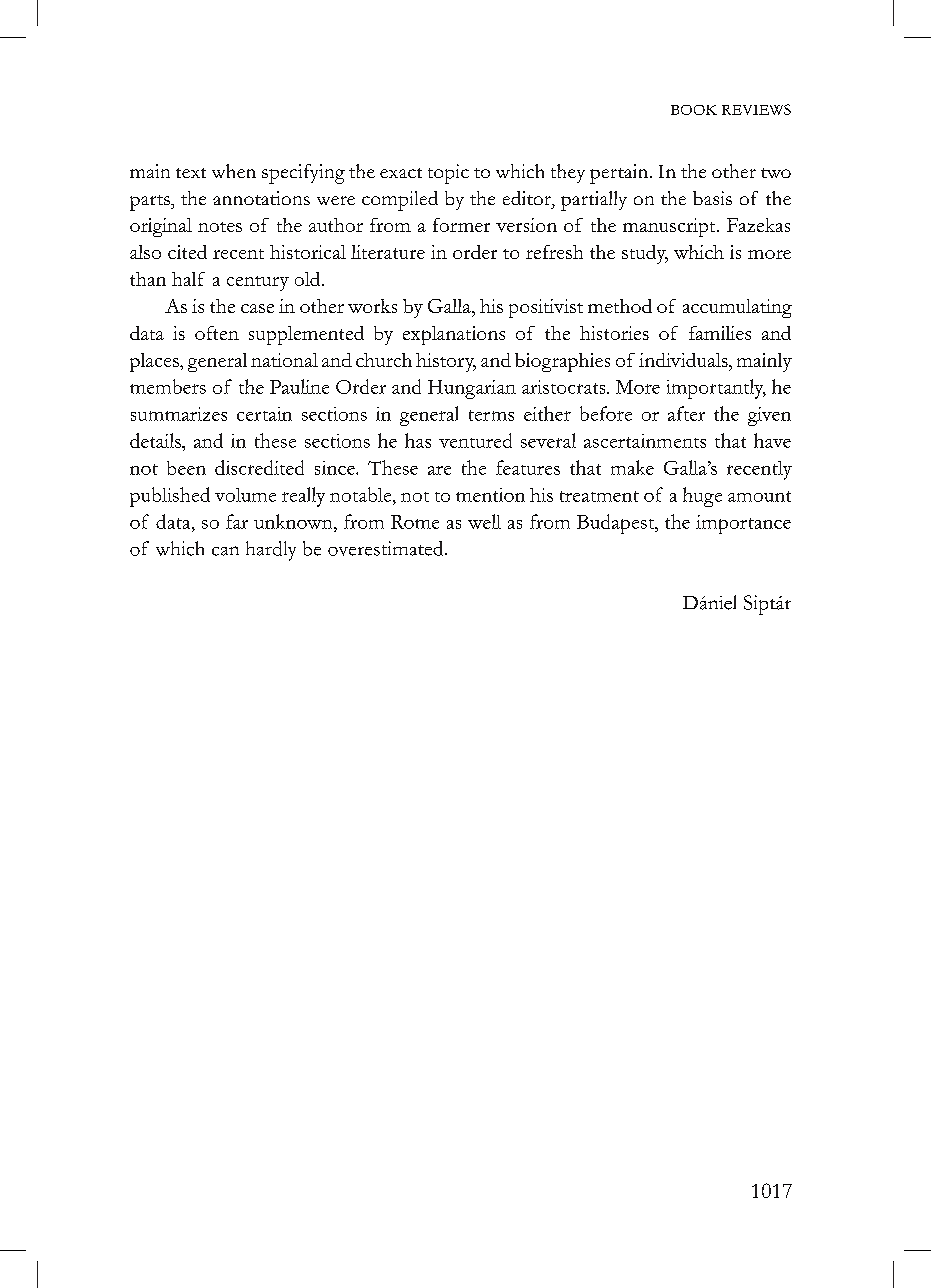 The height and width of the image is (1288, 931). I want to click on accumulating, so click(737, 308).
